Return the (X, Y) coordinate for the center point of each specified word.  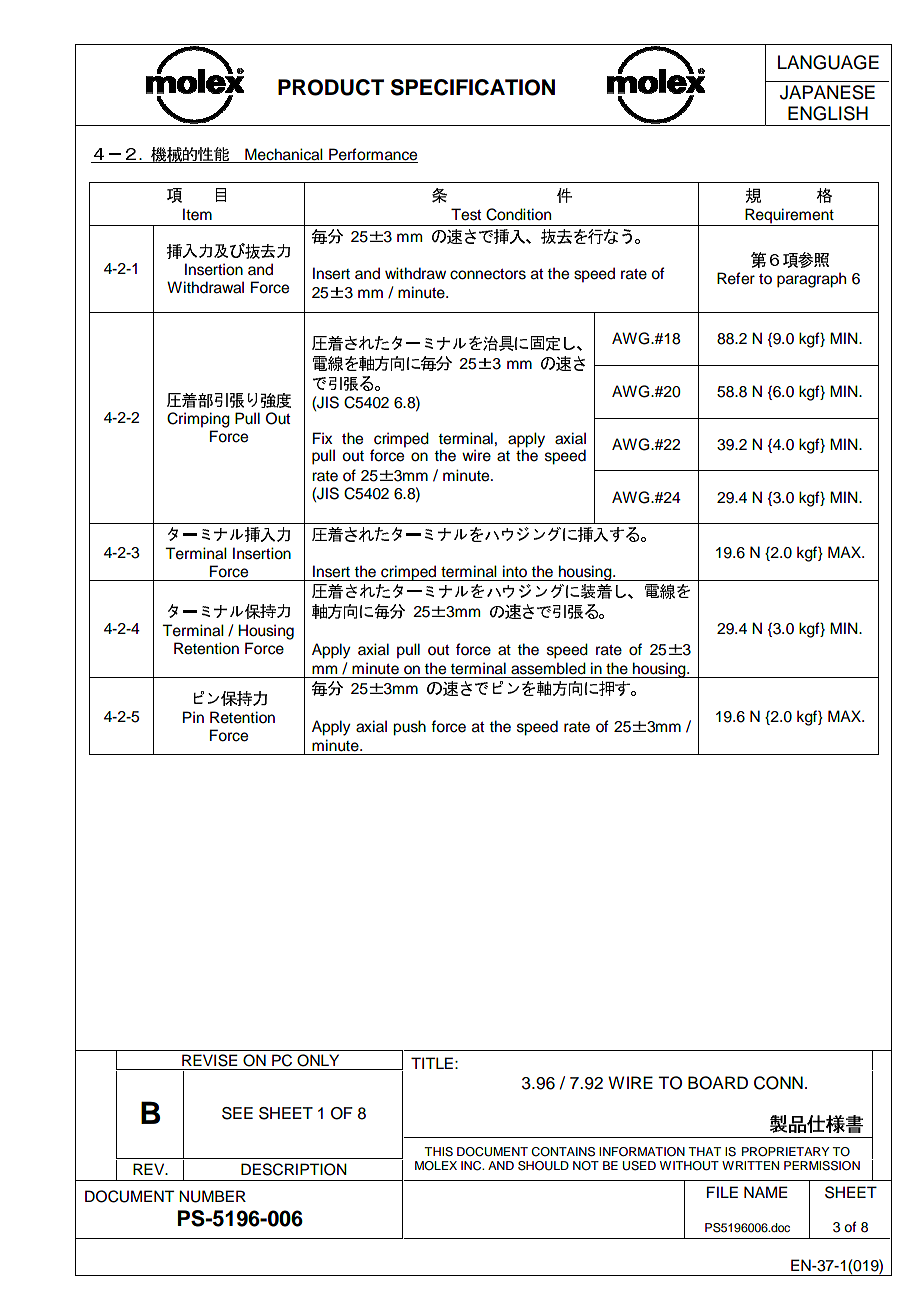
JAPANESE (827, 92)
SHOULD (543, 1166)
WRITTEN (750, 1165)
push (409, 728)
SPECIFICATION (473, 87)
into (515, 571)
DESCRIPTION (294, 1169)
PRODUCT (331, 87)
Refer (736, 278)
